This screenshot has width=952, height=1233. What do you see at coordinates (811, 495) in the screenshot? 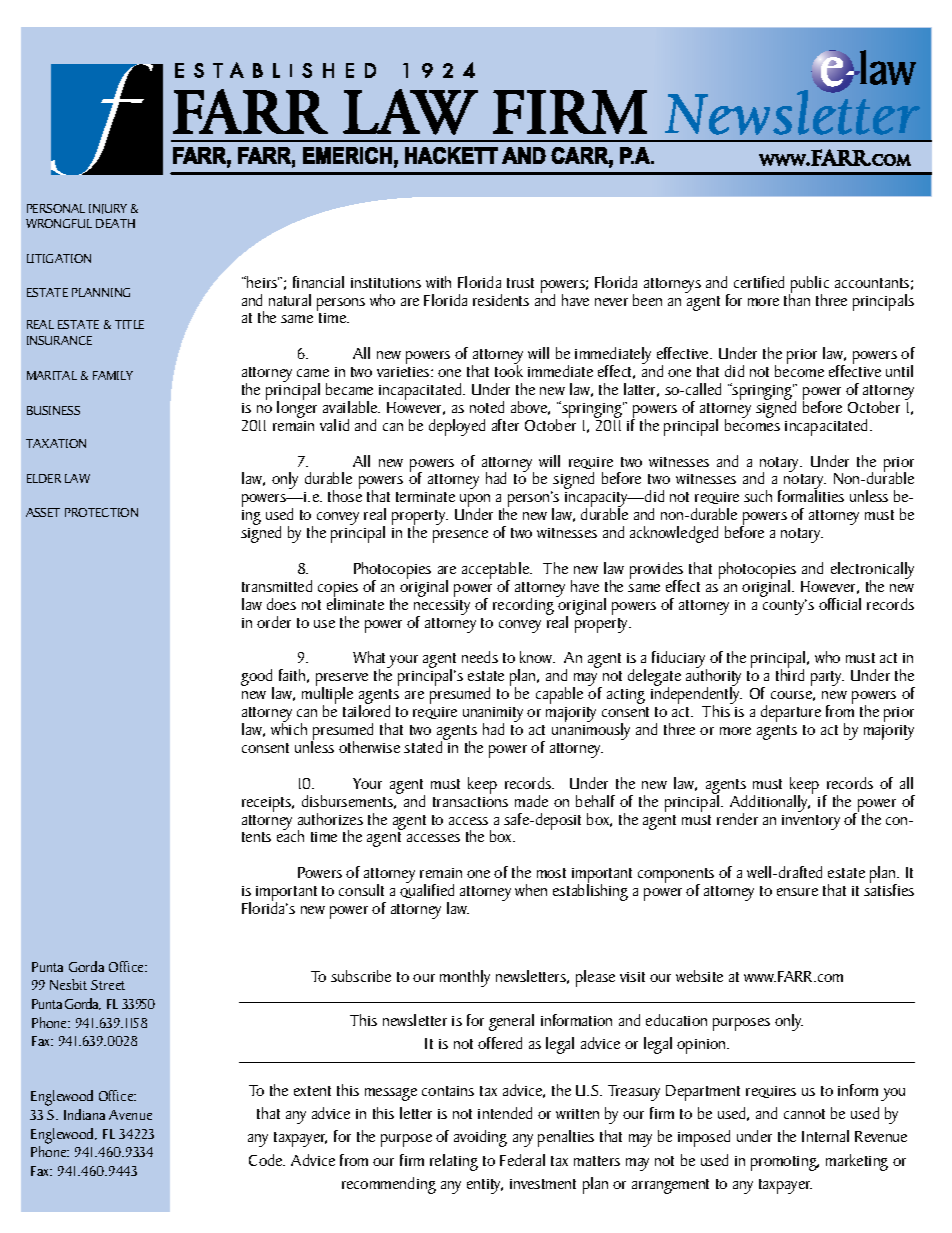
I see `formalities` at bounding box center [811, 495].
